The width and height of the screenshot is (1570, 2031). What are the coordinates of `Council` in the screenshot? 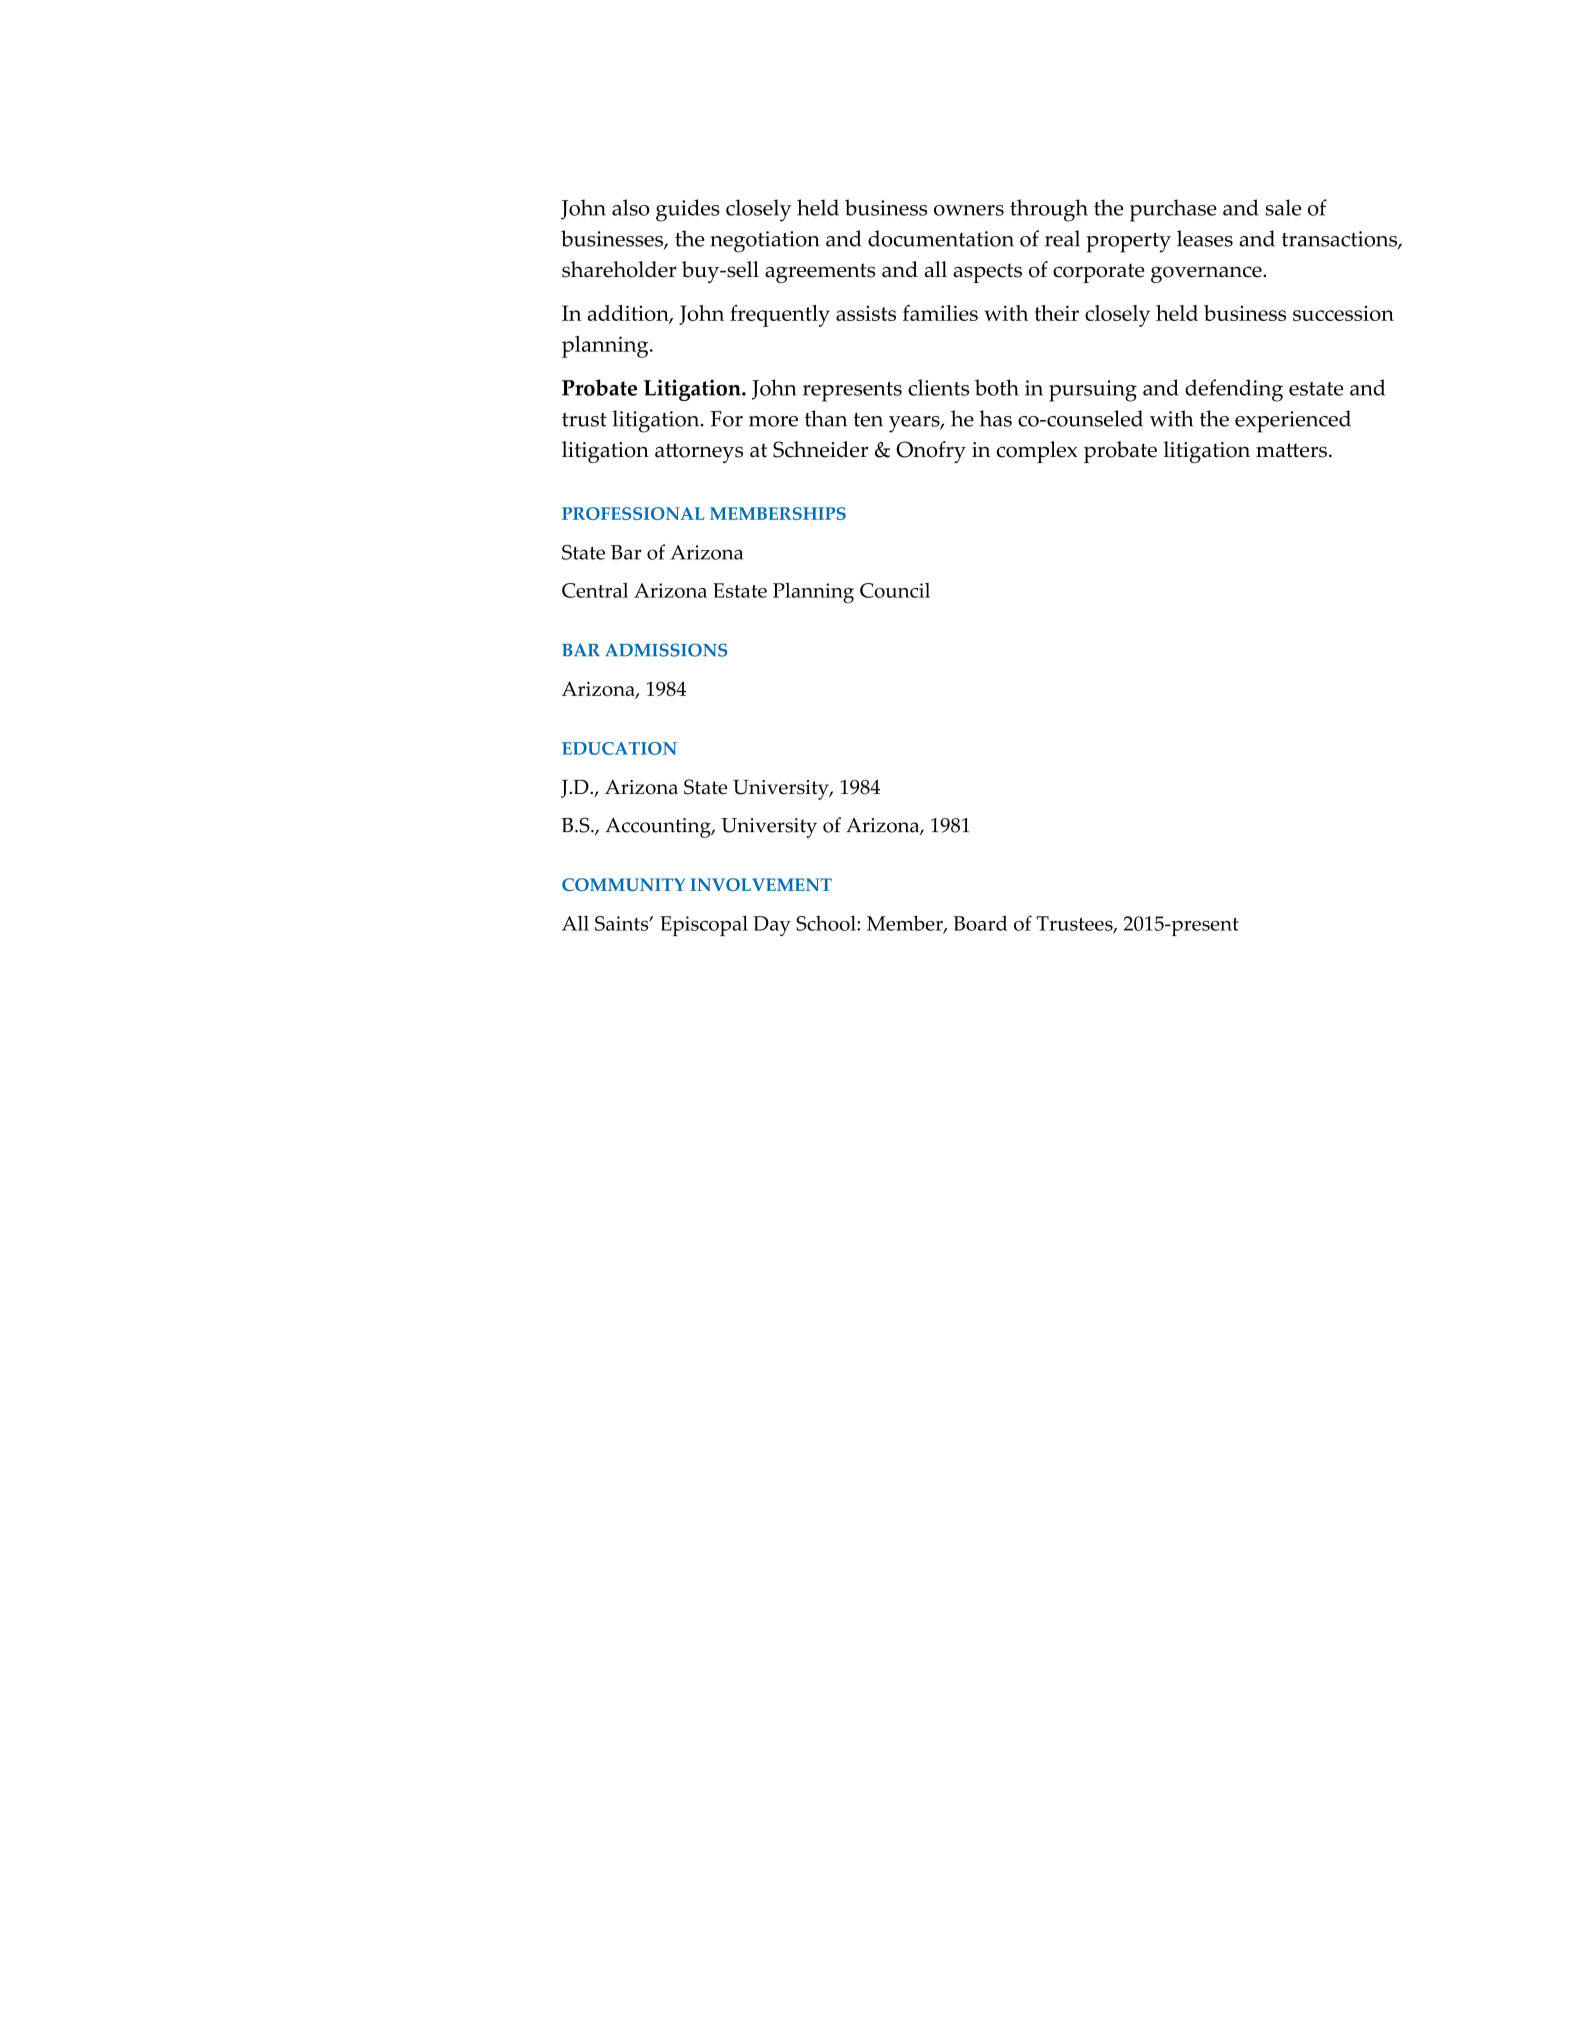 It's located at (895, 590).
